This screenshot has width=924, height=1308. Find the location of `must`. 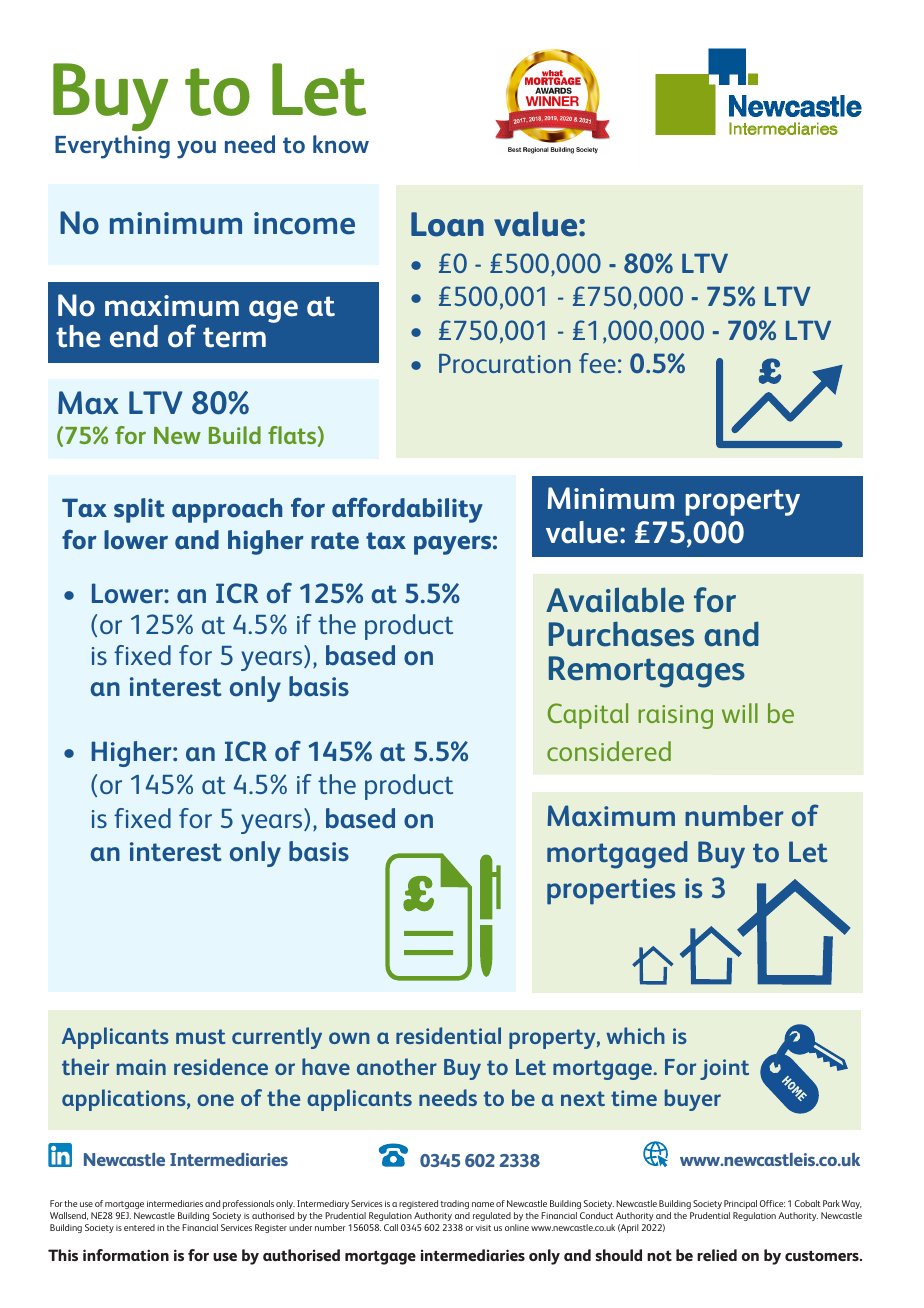

must is located at coordinates (201, 1036).
